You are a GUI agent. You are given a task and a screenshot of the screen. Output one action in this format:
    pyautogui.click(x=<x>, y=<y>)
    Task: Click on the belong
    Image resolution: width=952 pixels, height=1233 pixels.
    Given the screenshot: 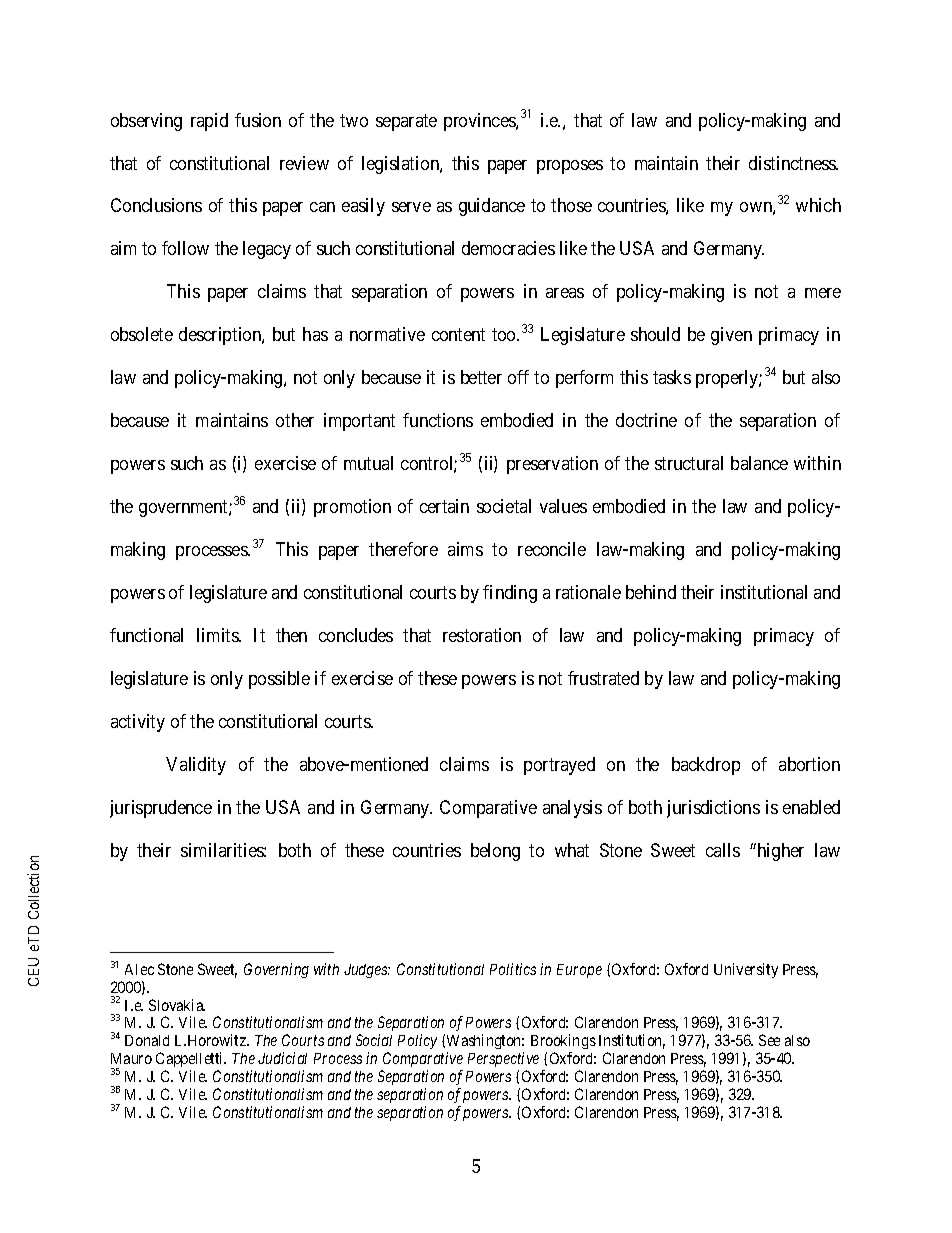 What is the action you would take?
    pyautogui.click(x=495, y=852)
